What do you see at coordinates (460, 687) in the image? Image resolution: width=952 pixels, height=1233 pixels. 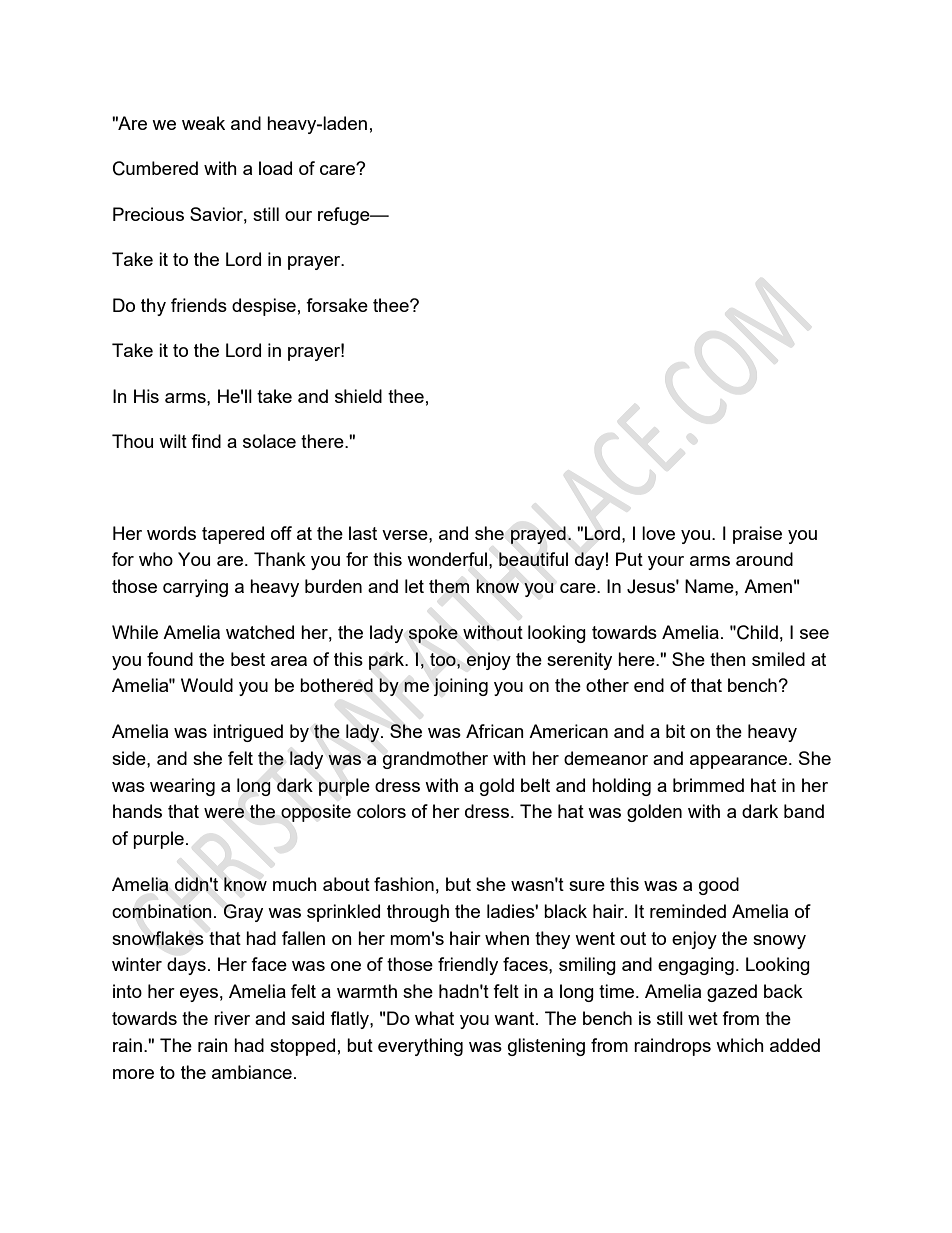 I see `joining` at bounding box center [460, 687].
